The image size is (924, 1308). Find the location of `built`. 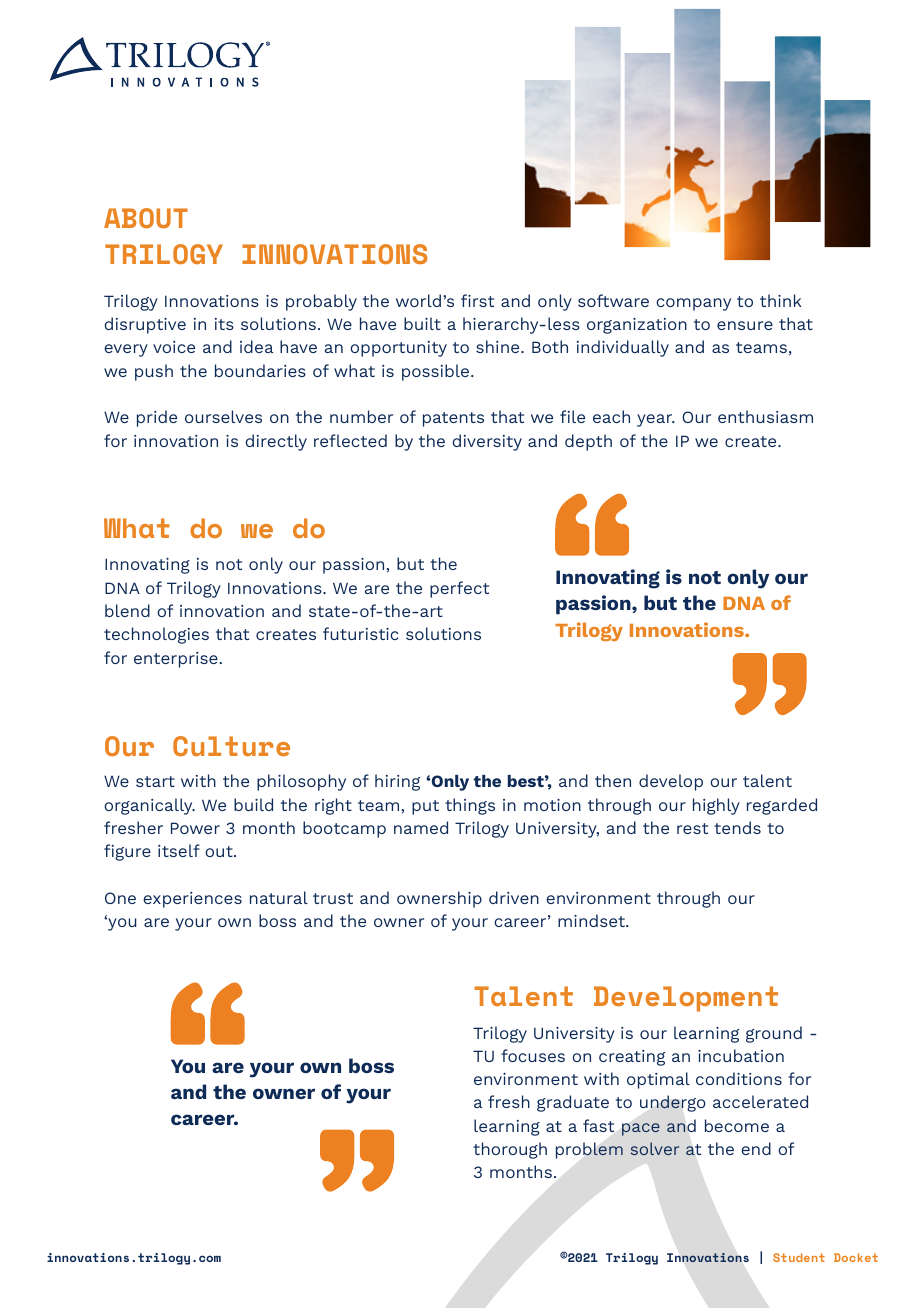

built is located at coordinates (422, 323).
